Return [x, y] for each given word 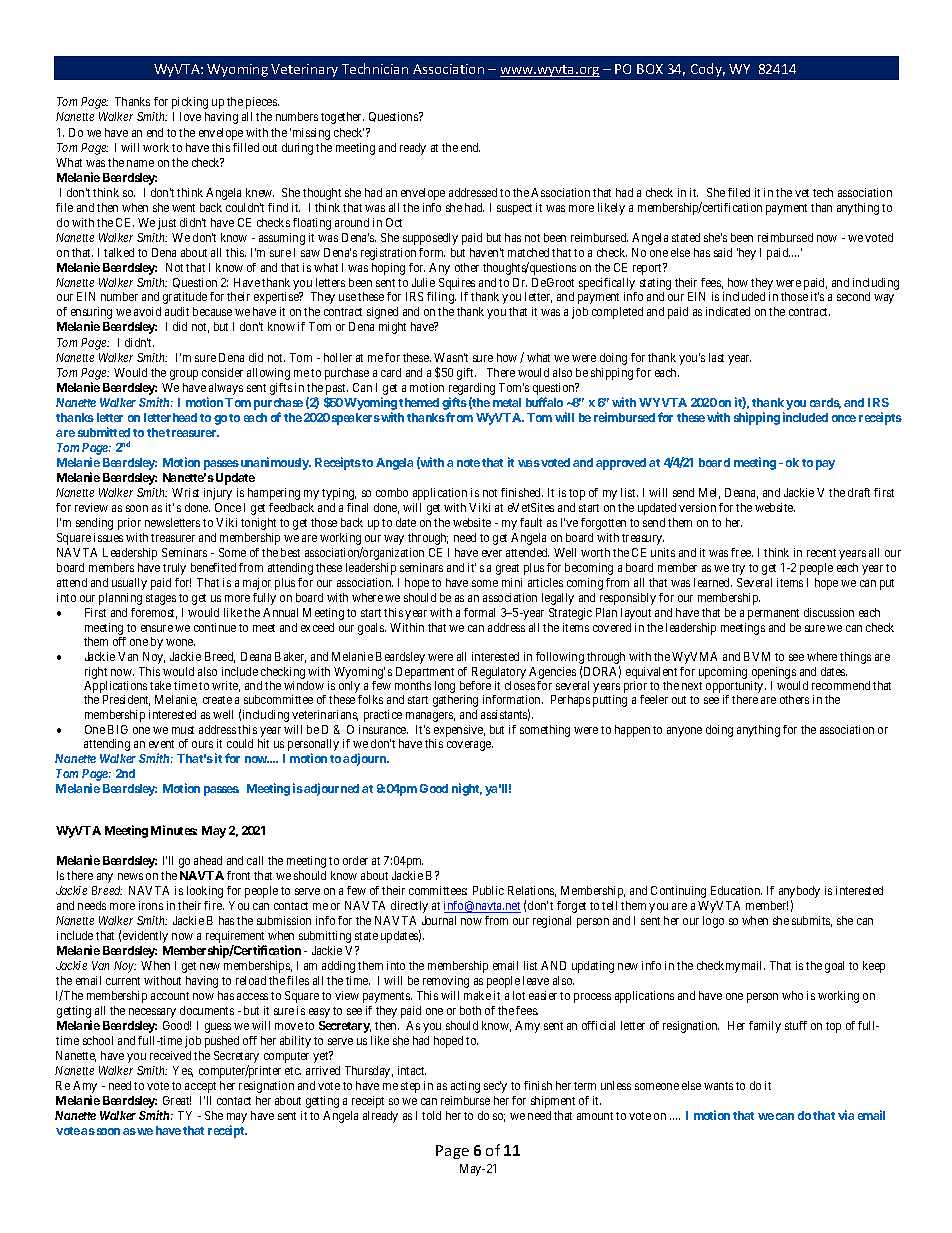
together [342, 118]
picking [190, 103]
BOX [650, 69]
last [716, 357]
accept [200, 1087]
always [225, 390]
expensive [459, 732]
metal [507, 402]
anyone [684, 732]
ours [202, 744]
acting [465, 1087]
